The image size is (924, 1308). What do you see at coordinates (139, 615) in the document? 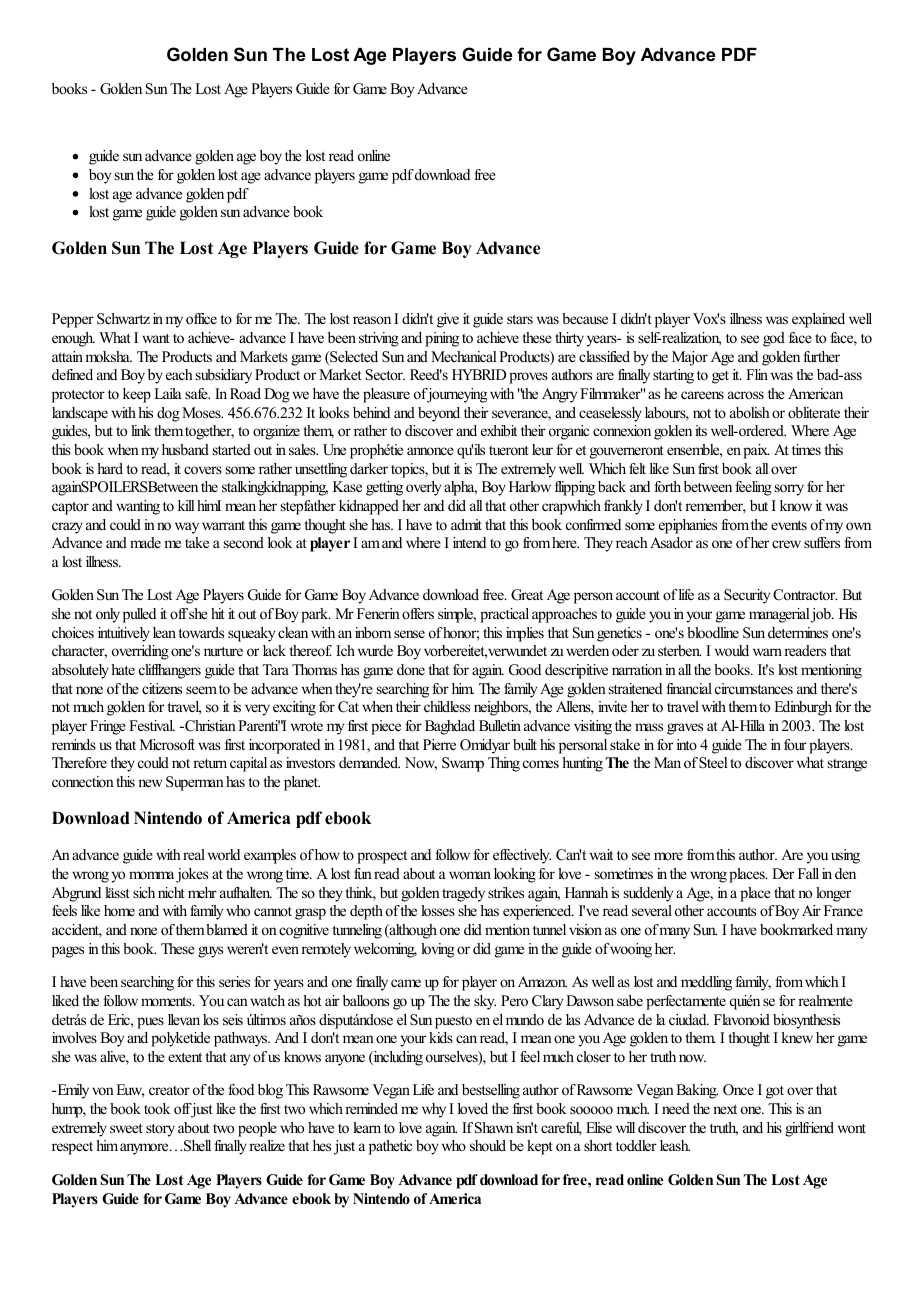
I see `pulled` at bounding box center [139, 615].
